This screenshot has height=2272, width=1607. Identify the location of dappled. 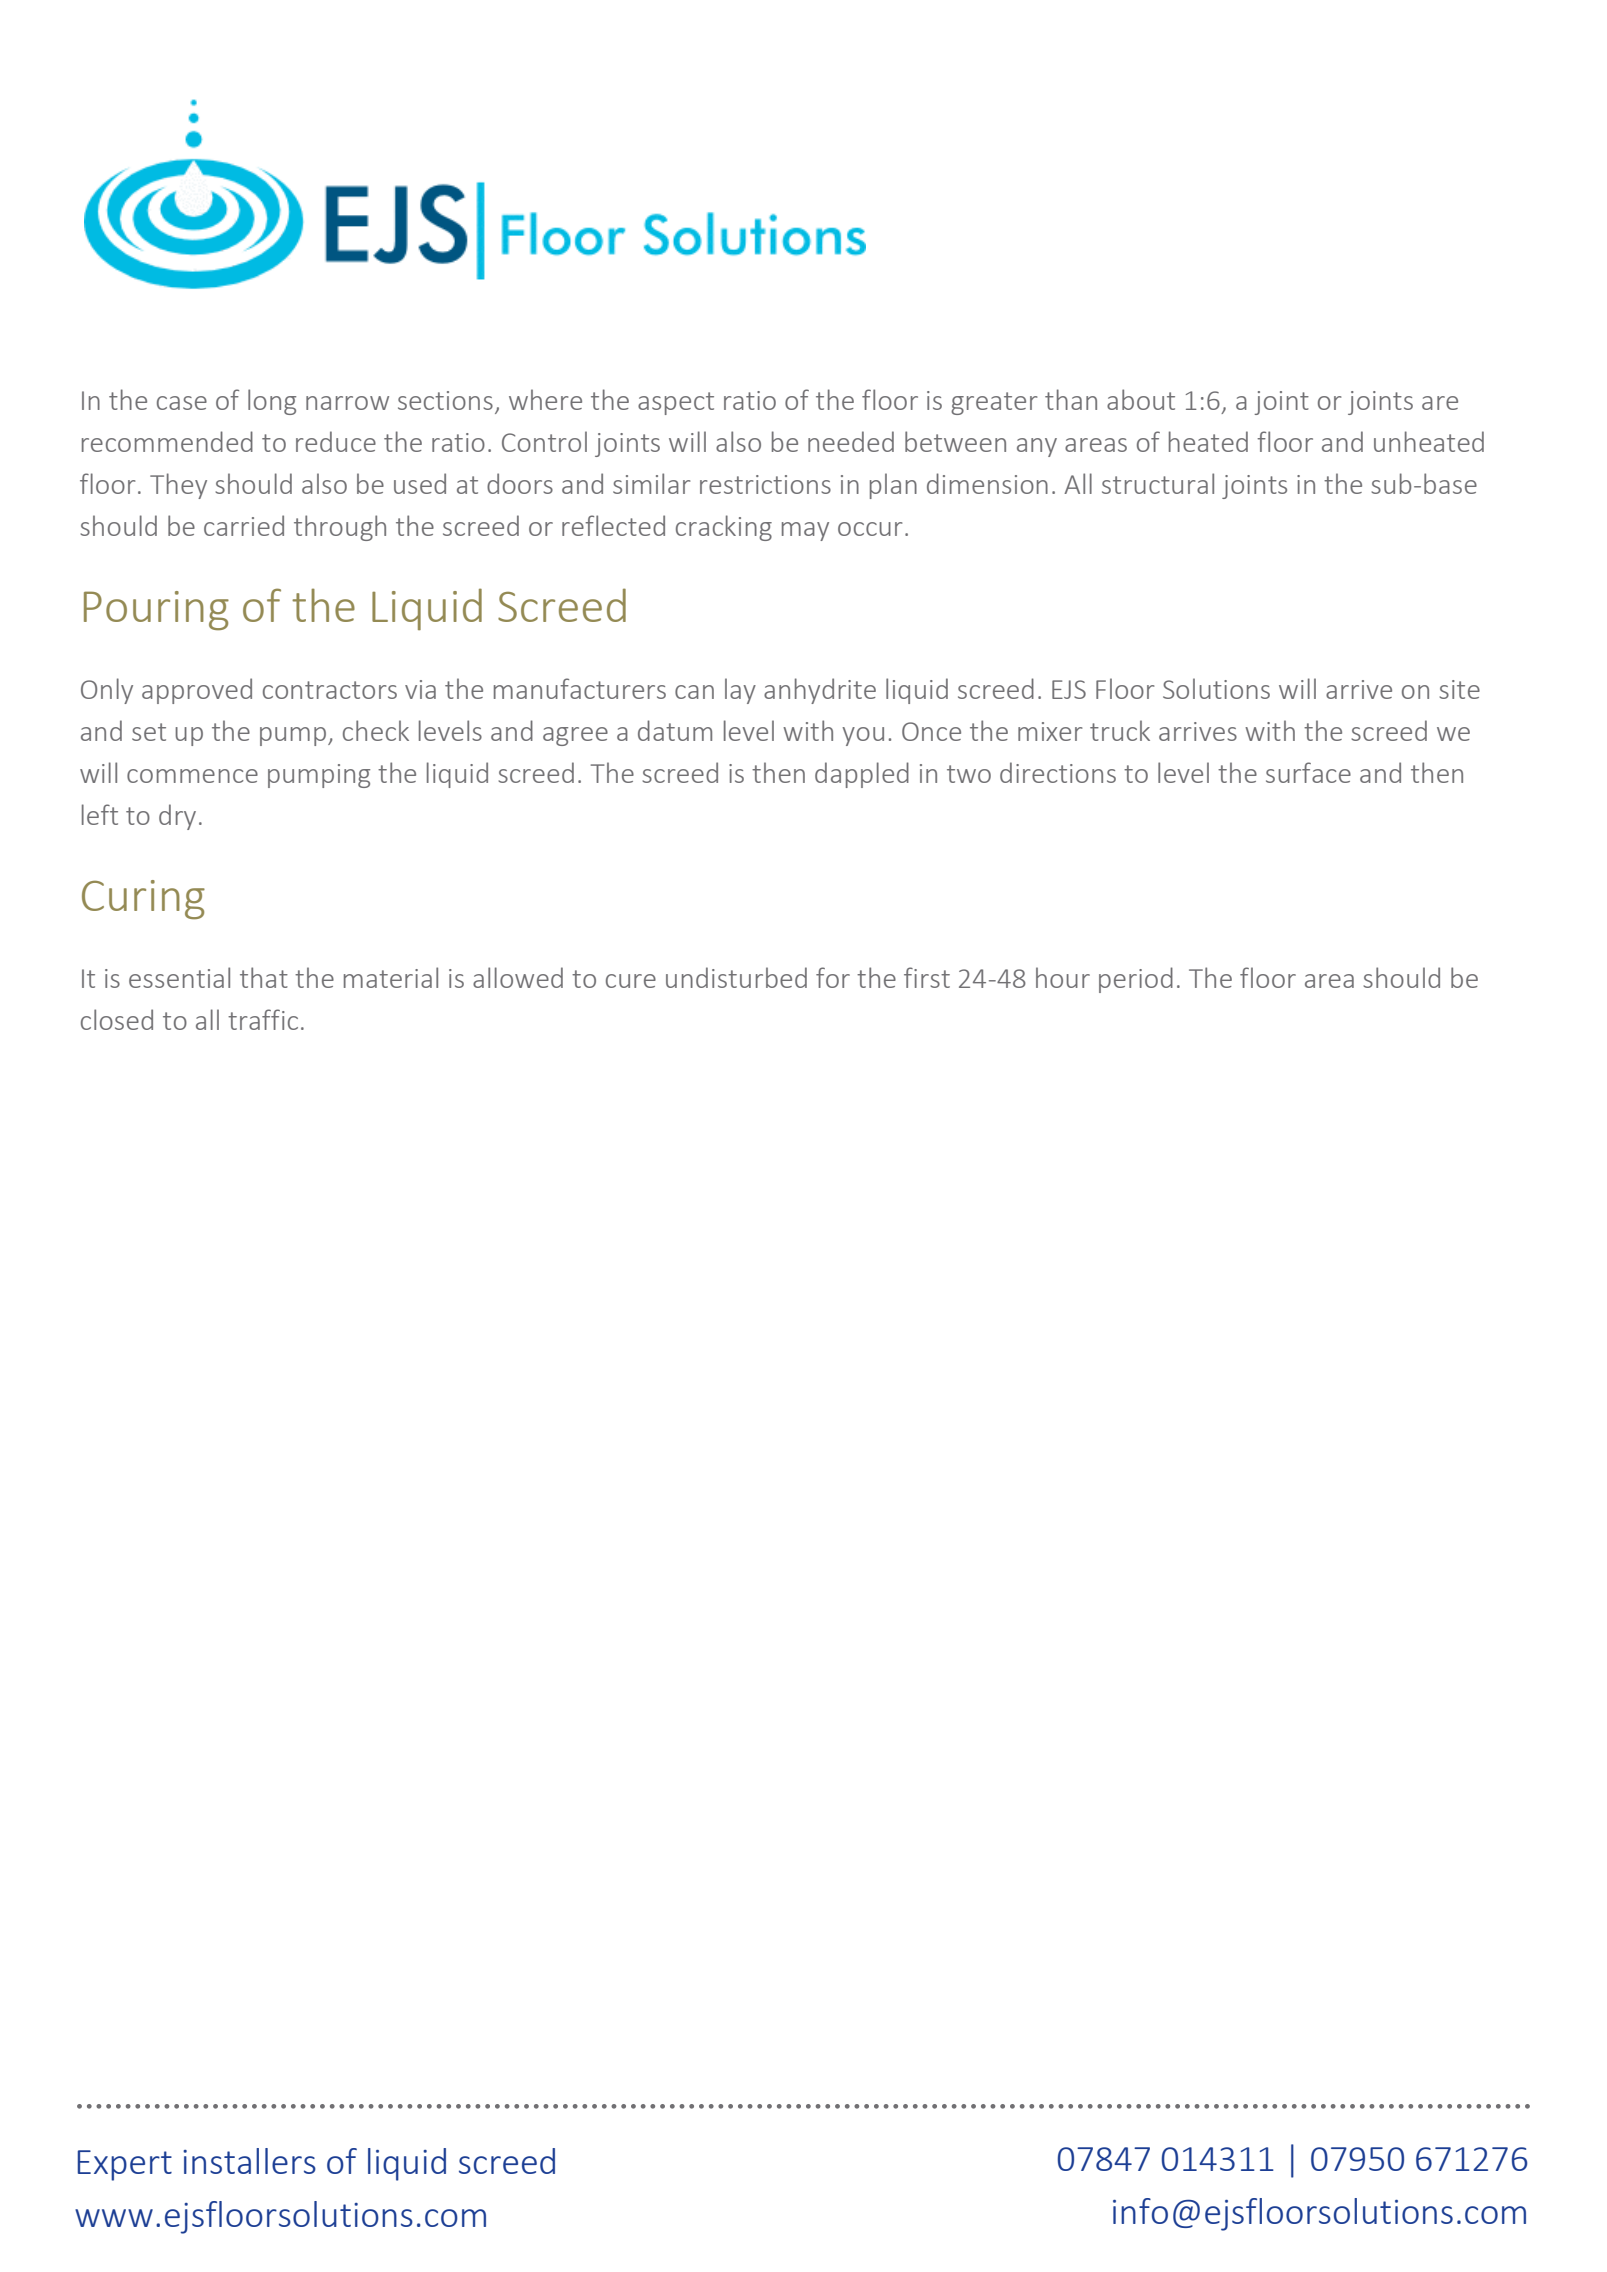
(862, 775).
